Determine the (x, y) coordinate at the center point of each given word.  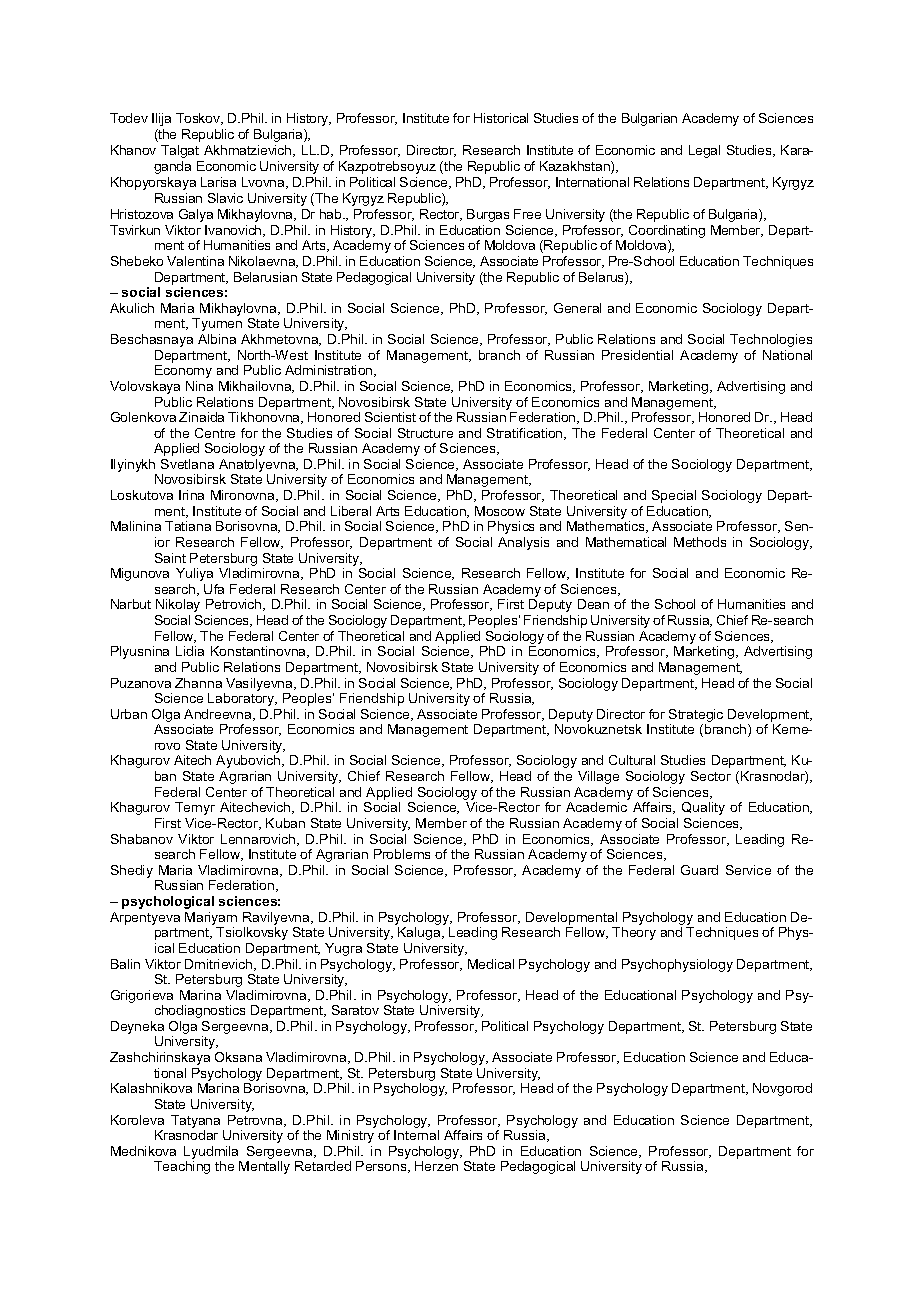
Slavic (225, 198)
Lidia (190, 651)
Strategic (696, 717)
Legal (704, 151)
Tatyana (195, 1121)
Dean (593, 604)
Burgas (488, 215)
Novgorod (782, 1089)
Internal (416, 1135)
